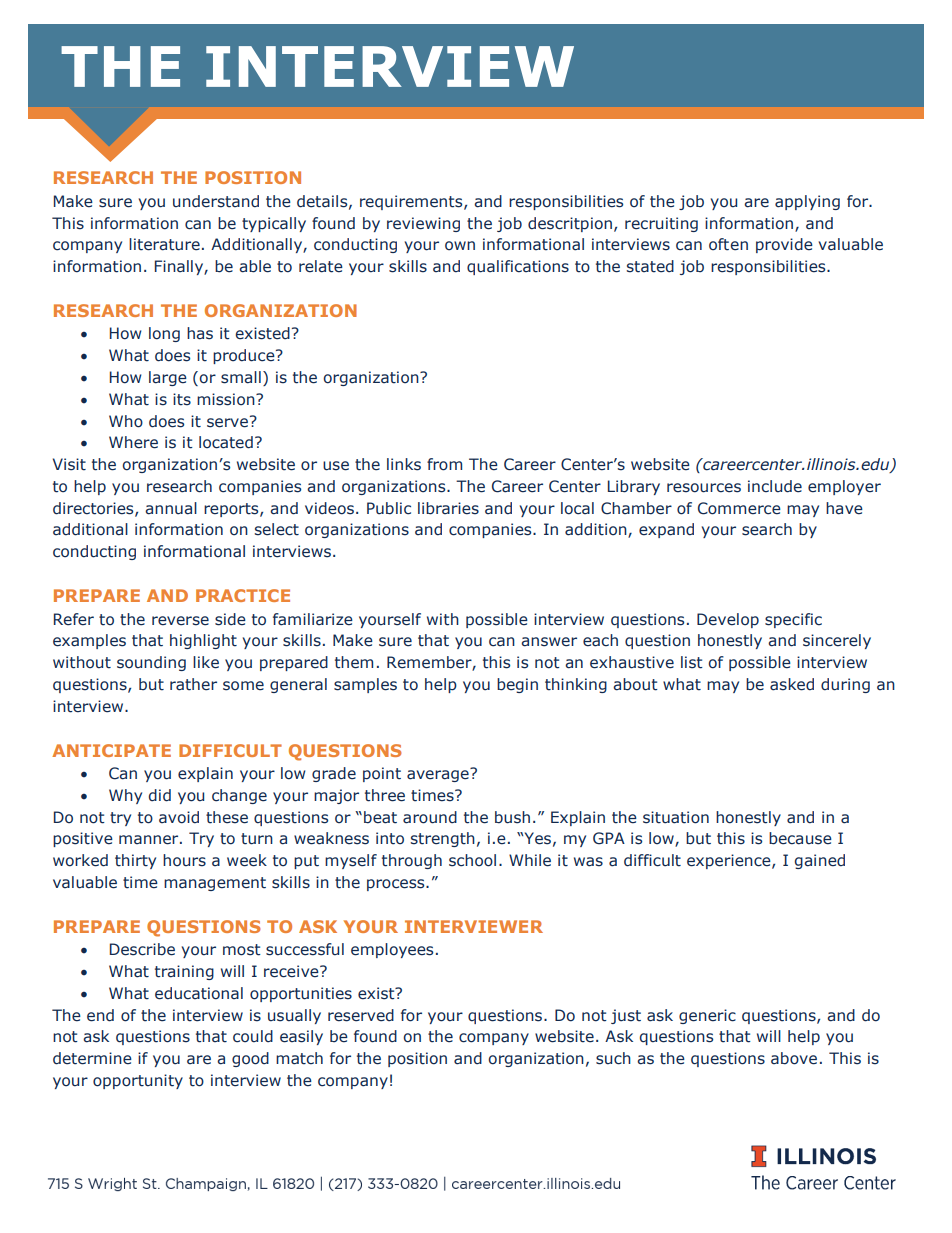  I want to click on reverse, so click(180, 621).
